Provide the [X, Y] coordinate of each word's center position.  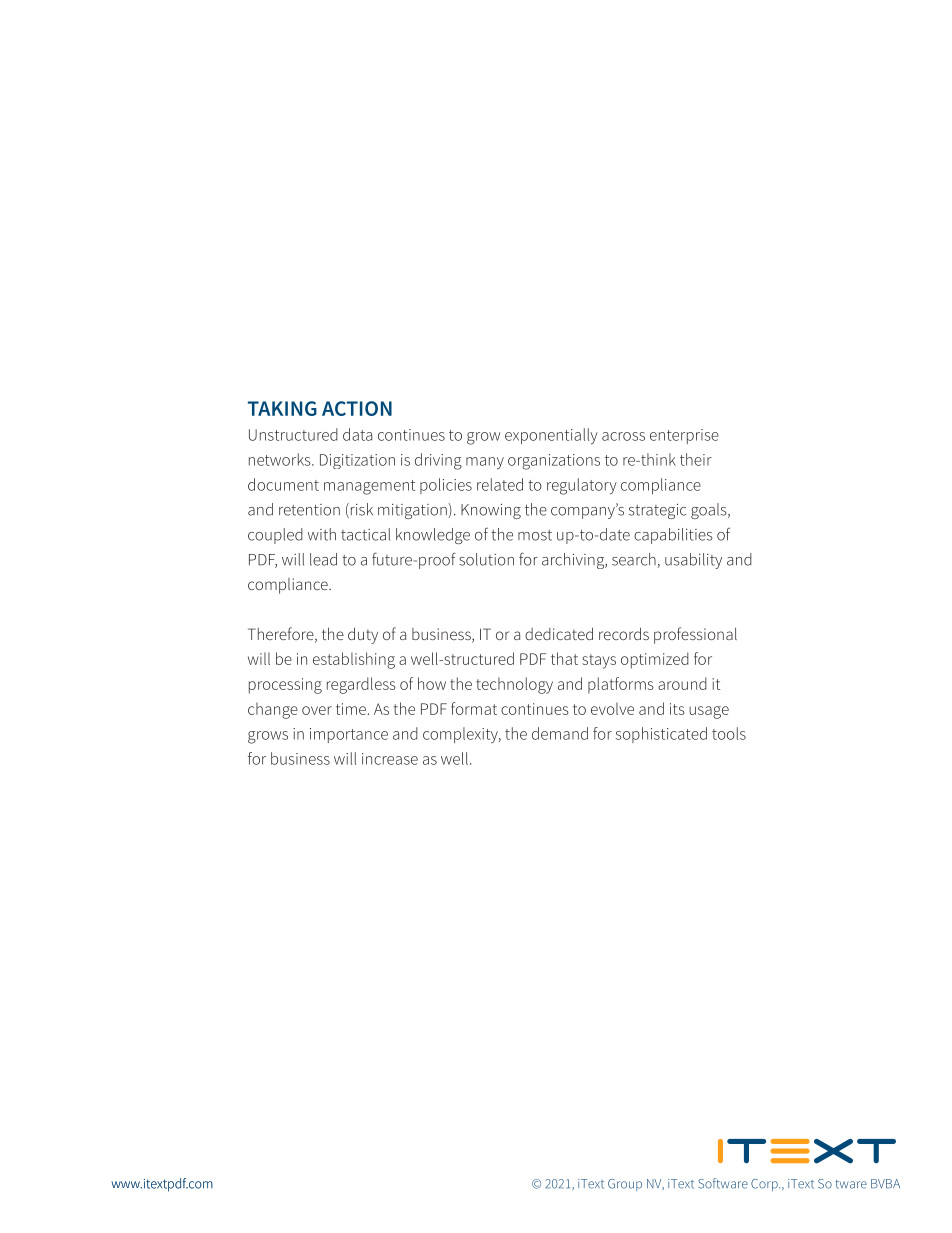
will [345, 758]
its [677, 709]
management [369, 487]
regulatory [582, 486]
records [624, 633]
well [454, 758]
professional [695, 635]
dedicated [559, 633]
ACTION [357, 408]
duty [363, 635]
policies [446, 486]
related [500, 484]
